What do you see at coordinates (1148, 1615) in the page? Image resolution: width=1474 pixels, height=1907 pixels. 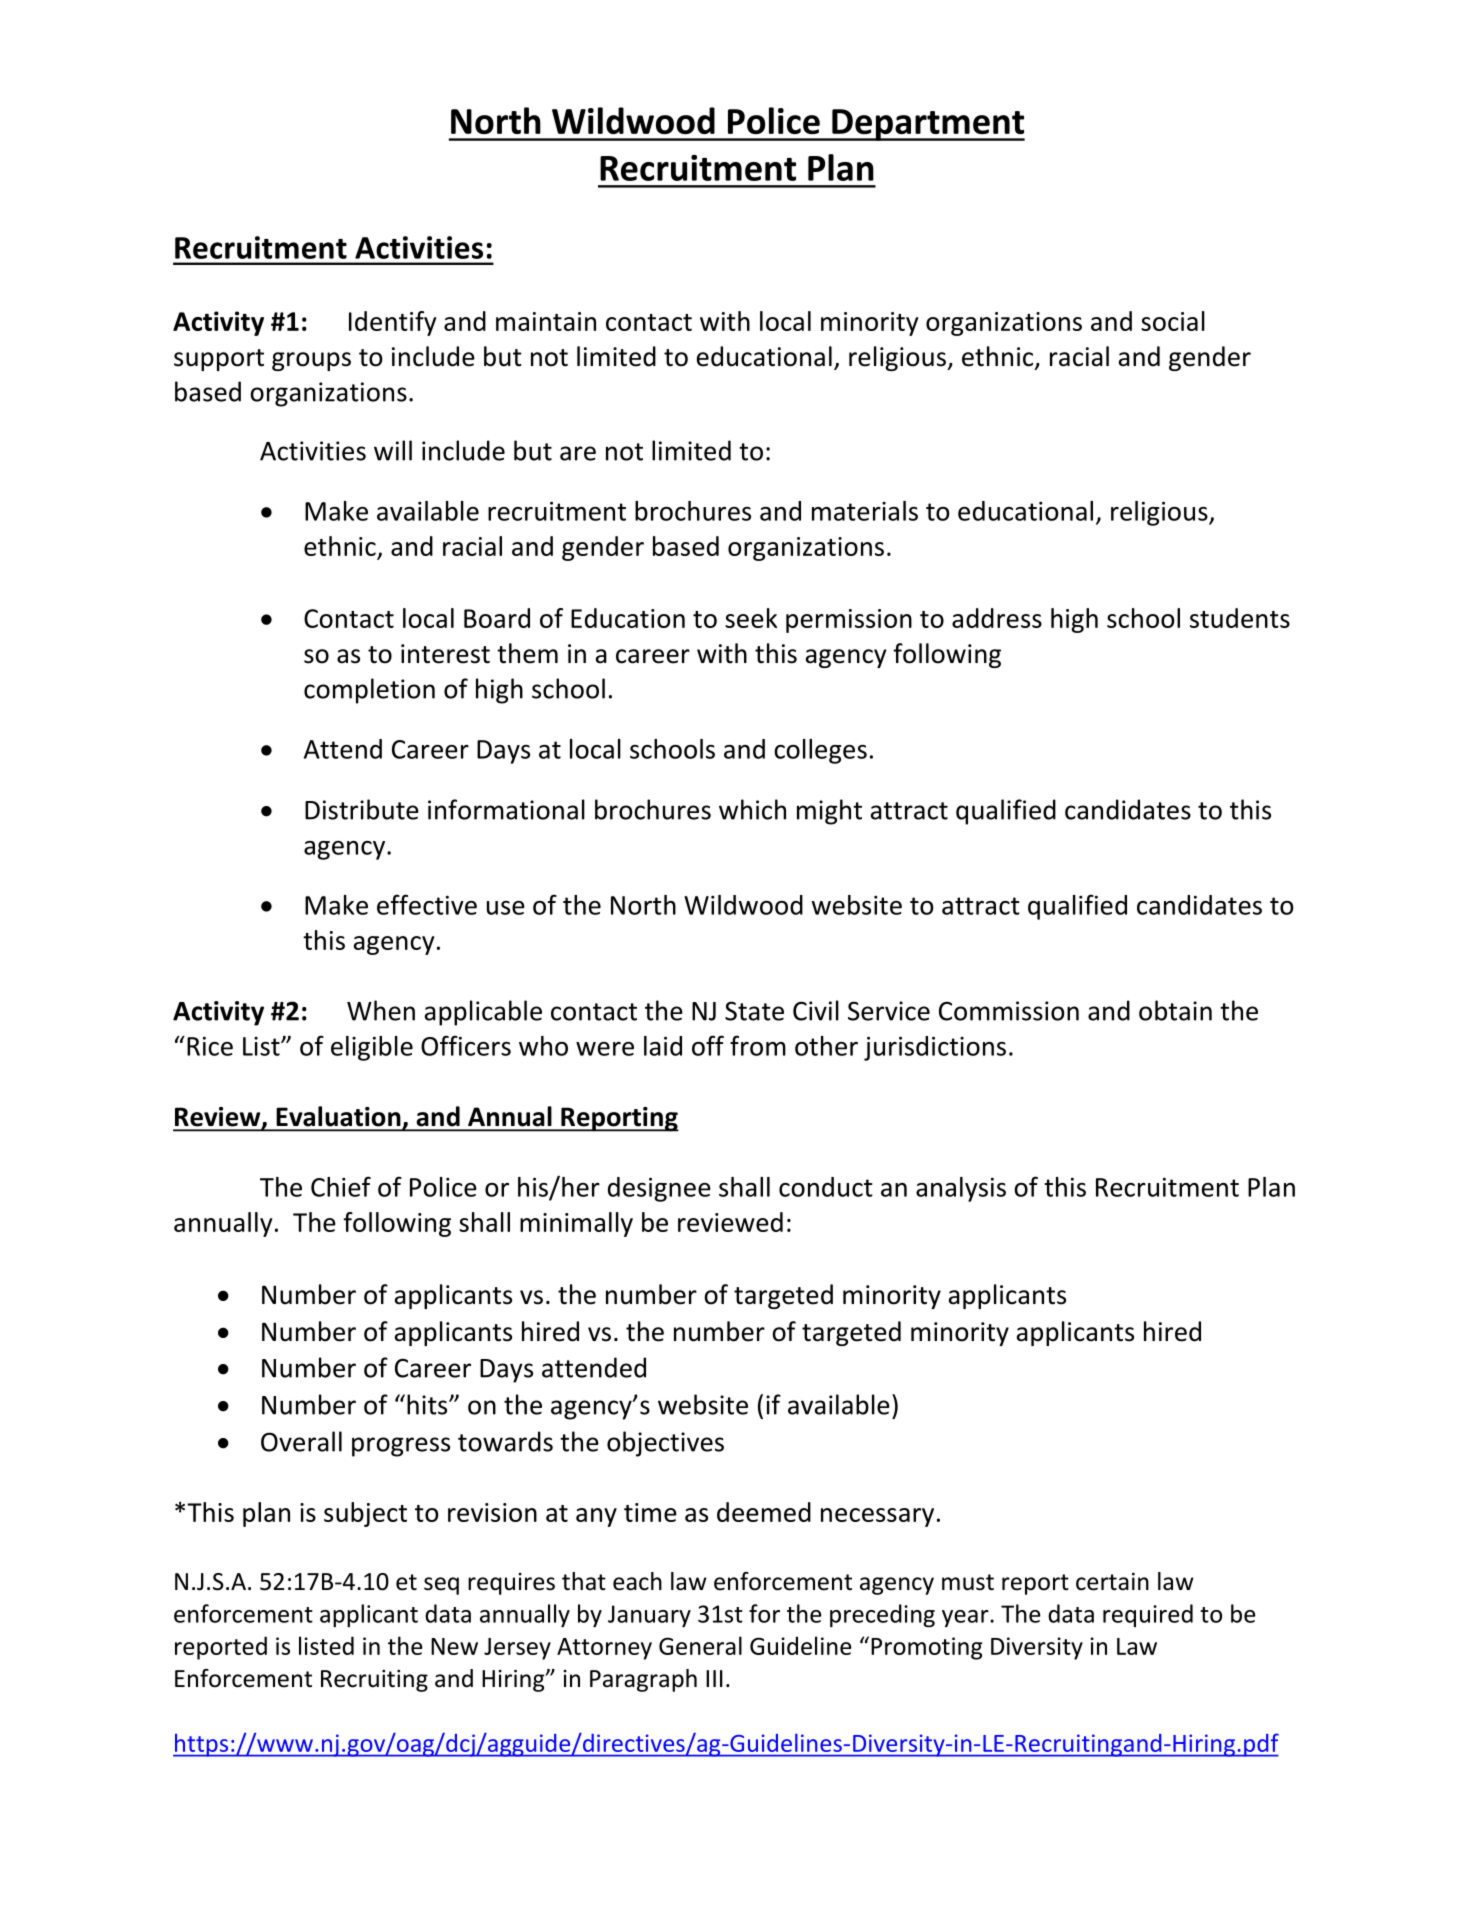 I see `required` at bounding box center [1148, 1615].
